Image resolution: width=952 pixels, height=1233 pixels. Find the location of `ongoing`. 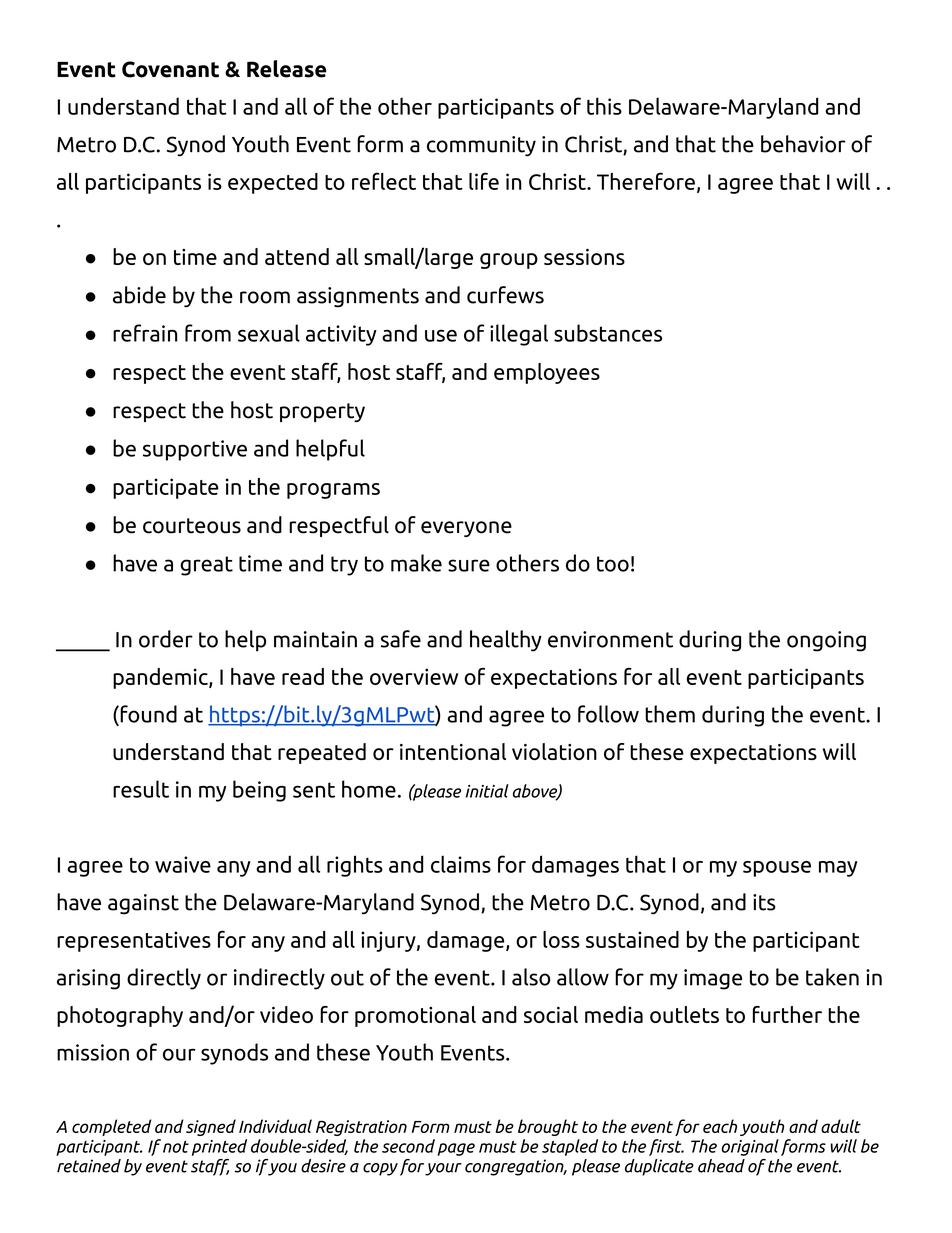

ongoing is located at coordinates (826, 641).
